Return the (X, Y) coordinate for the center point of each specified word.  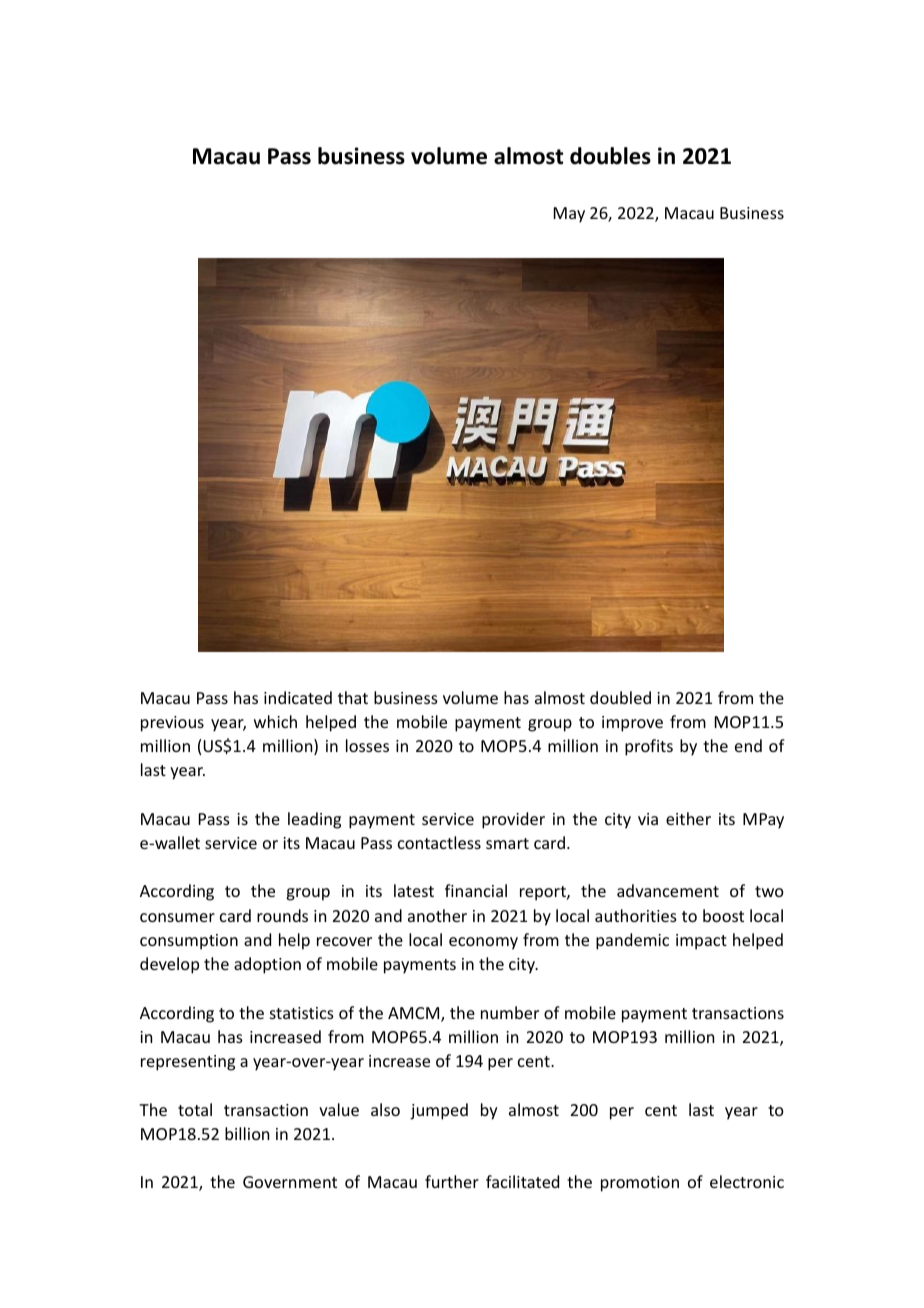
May (569, 215)
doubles (610, 156)
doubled (620, 697)
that (353, 697)
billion (247, 1133)
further (452, 1181)
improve (632, 724)
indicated (298, 697)
